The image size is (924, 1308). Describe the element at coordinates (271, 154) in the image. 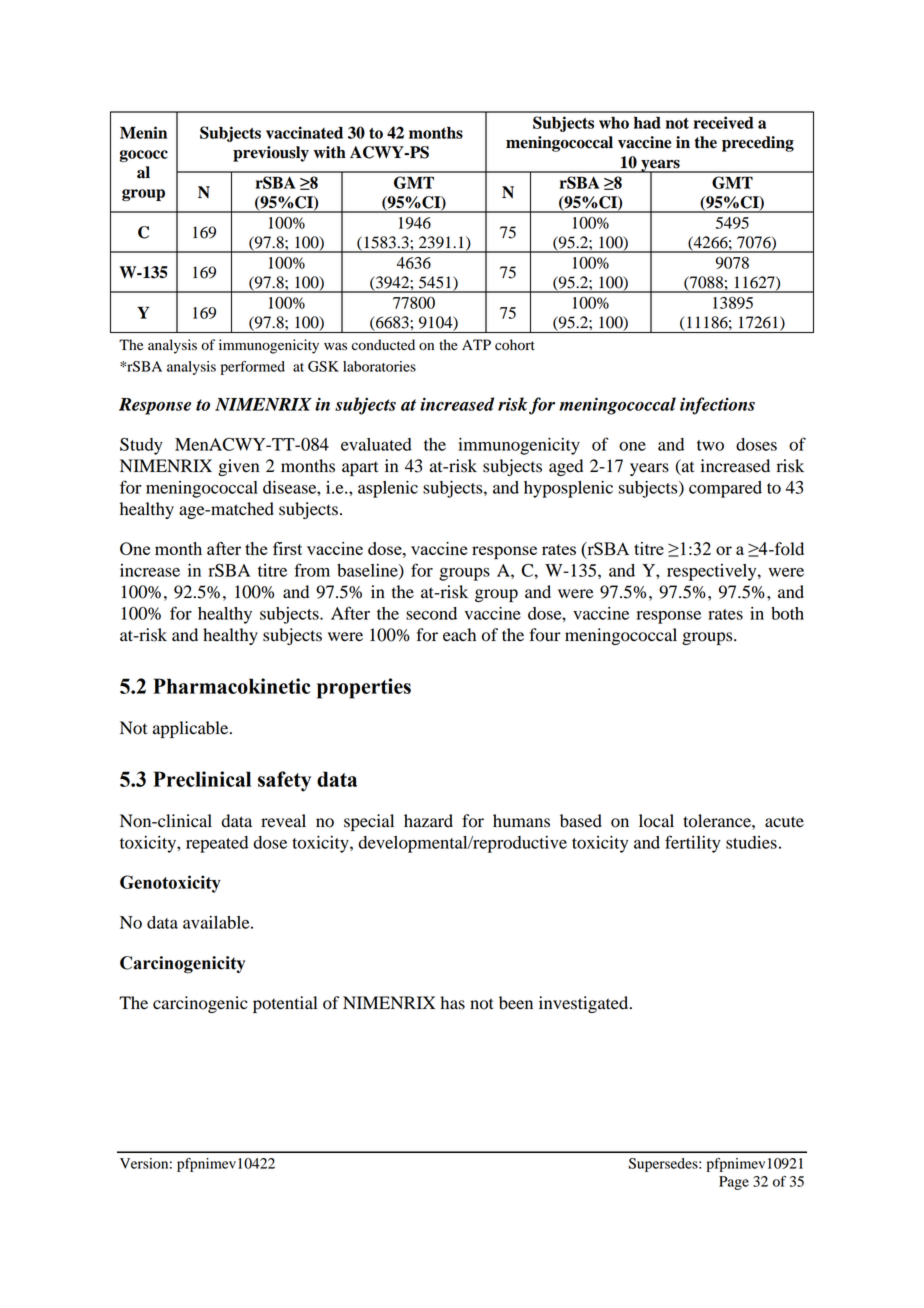

I see `previously` at that location.
